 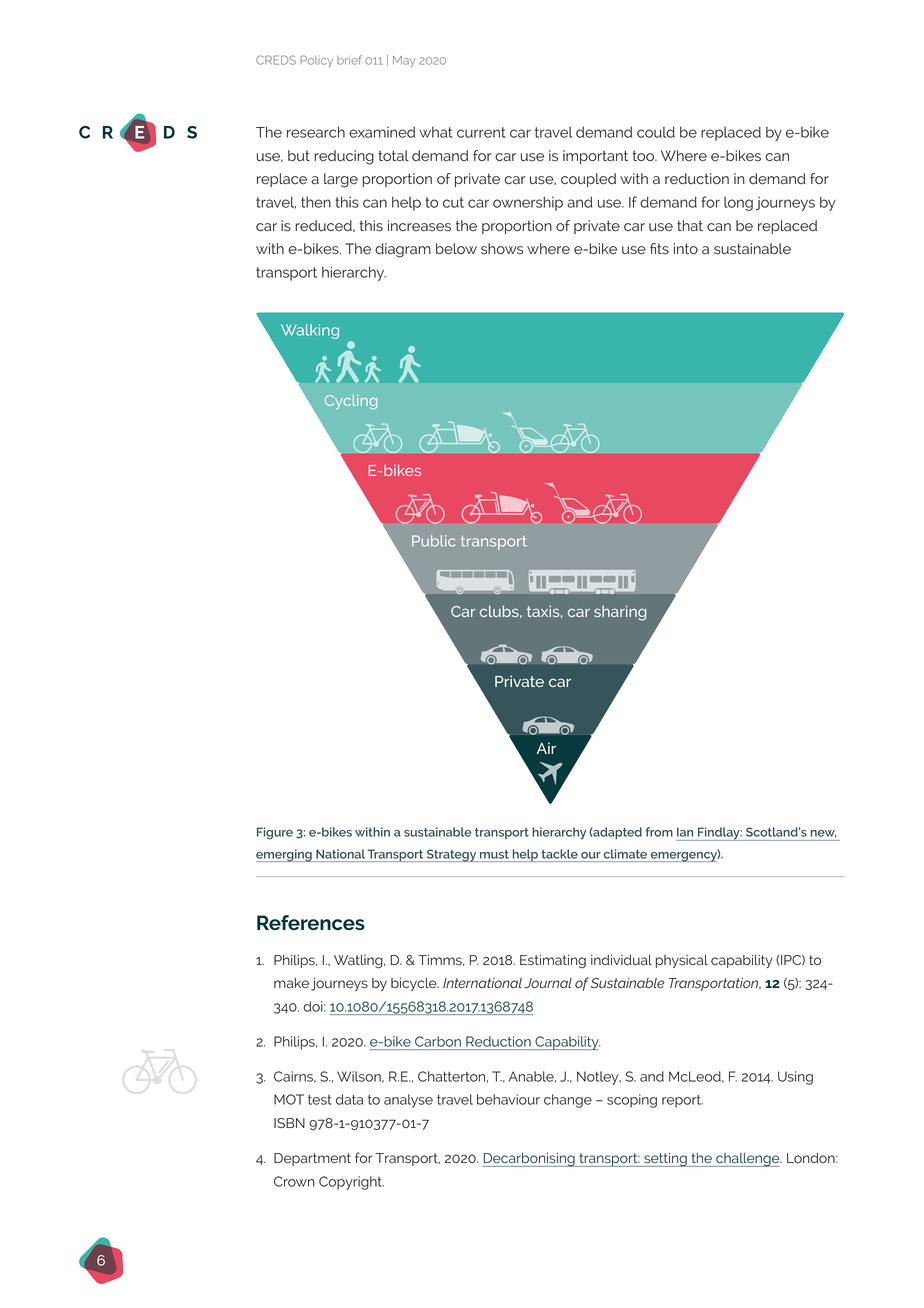 I want to click on Public, so click(x=433, y=541).
